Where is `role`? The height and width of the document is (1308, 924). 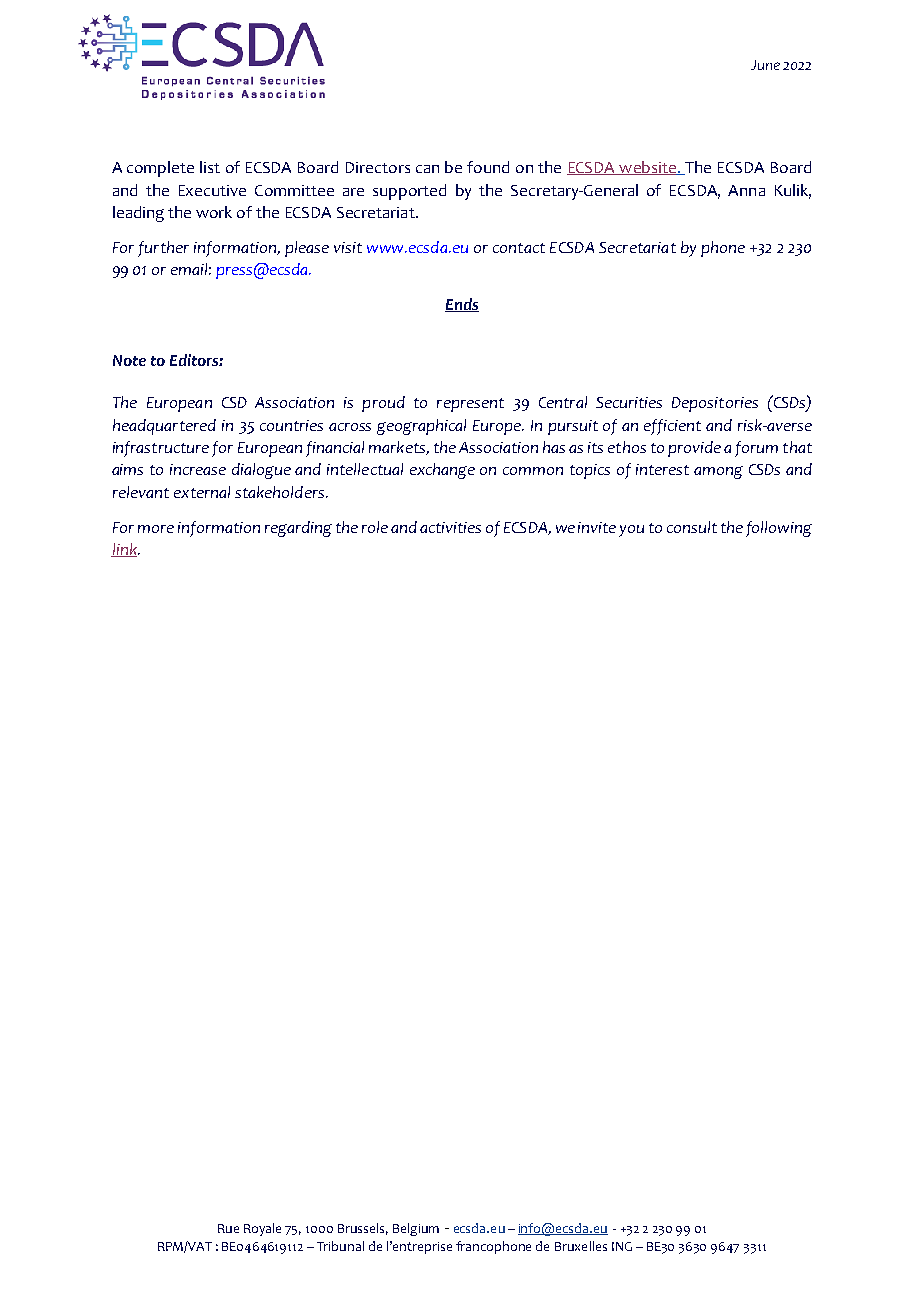
role is located at coordinates (375, 527).
